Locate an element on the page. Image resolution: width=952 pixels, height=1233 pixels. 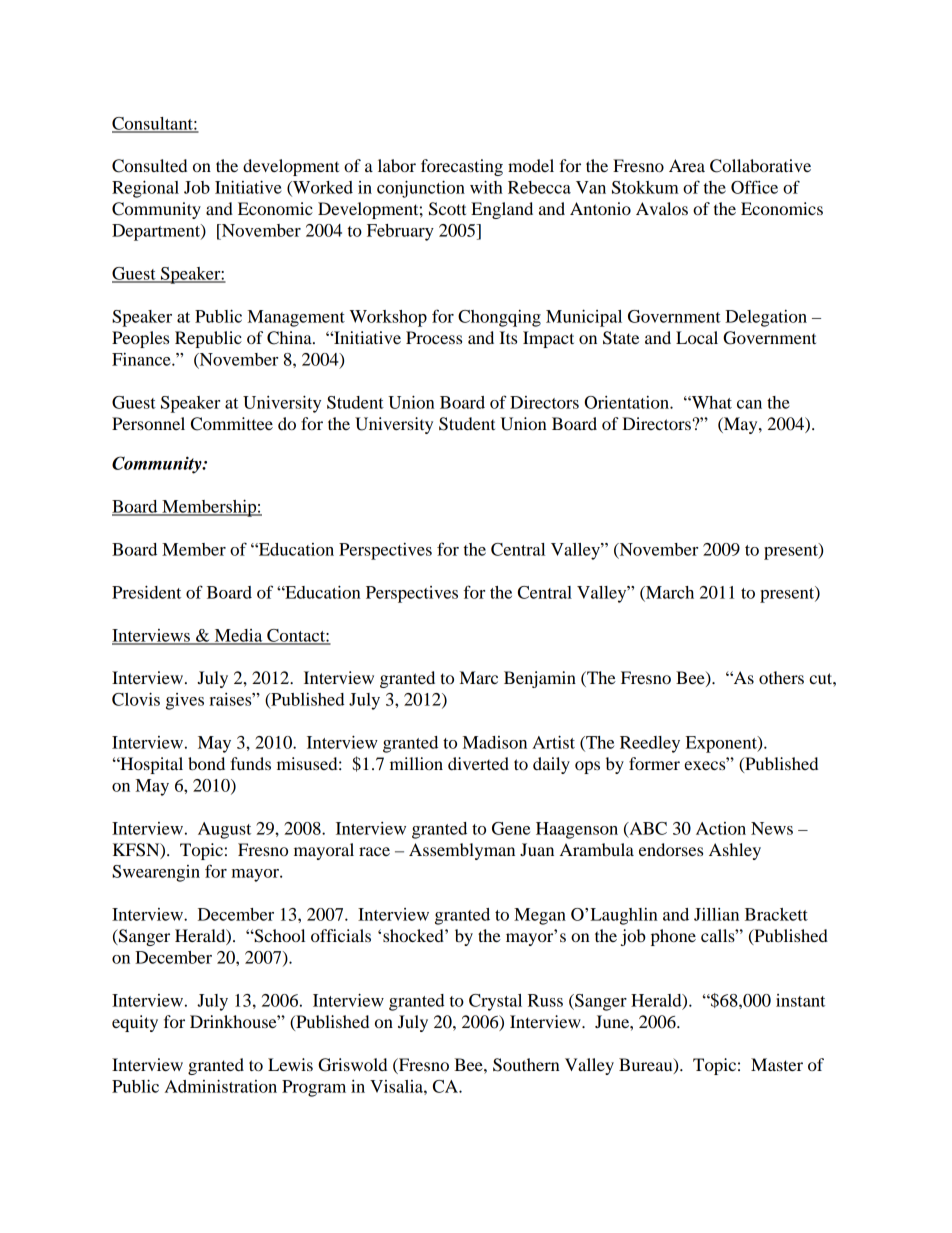
Administration is located at coordinates (221, 1086).
